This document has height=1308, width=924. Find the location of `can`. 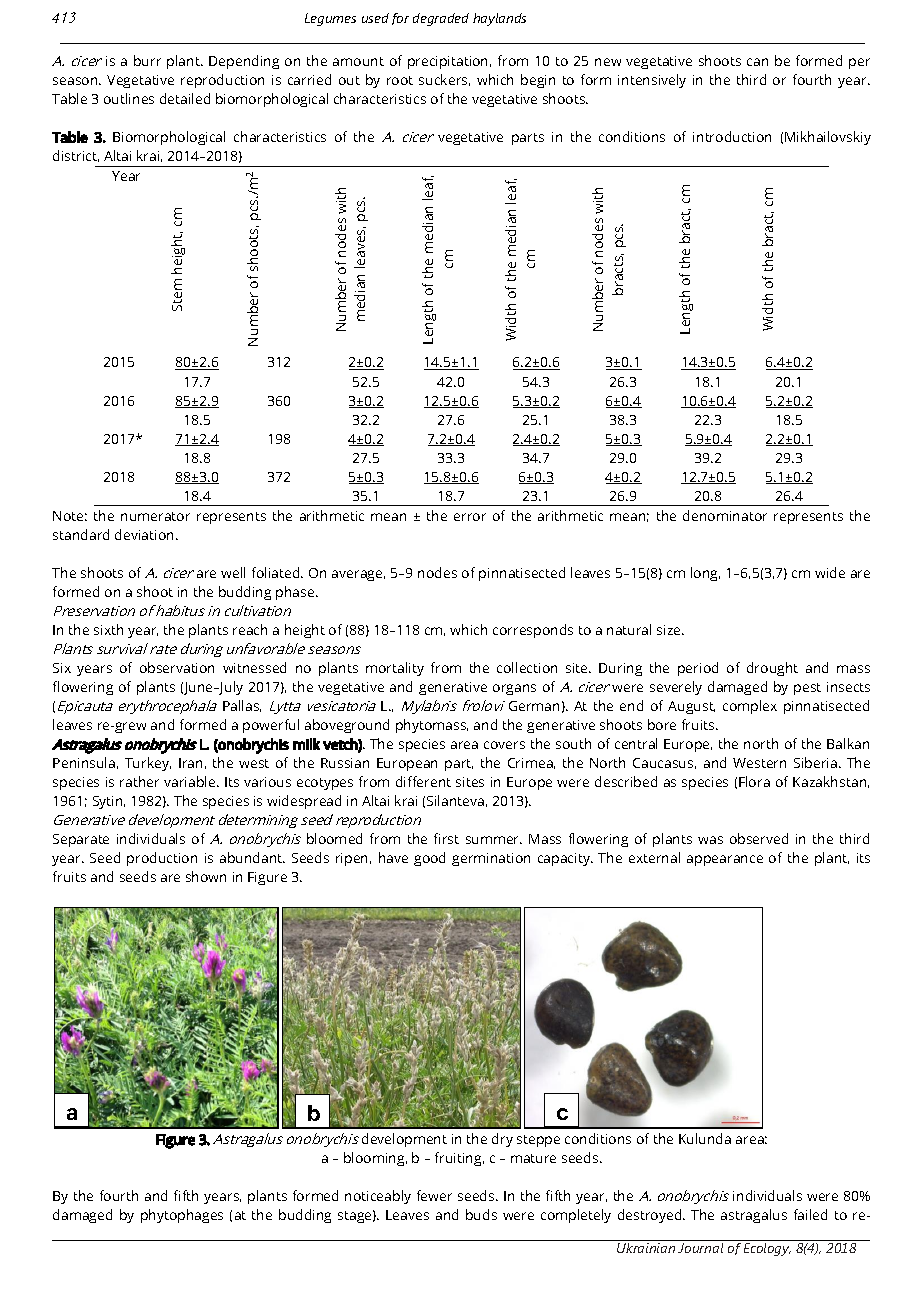

can is located at coordinates (757, 62).
